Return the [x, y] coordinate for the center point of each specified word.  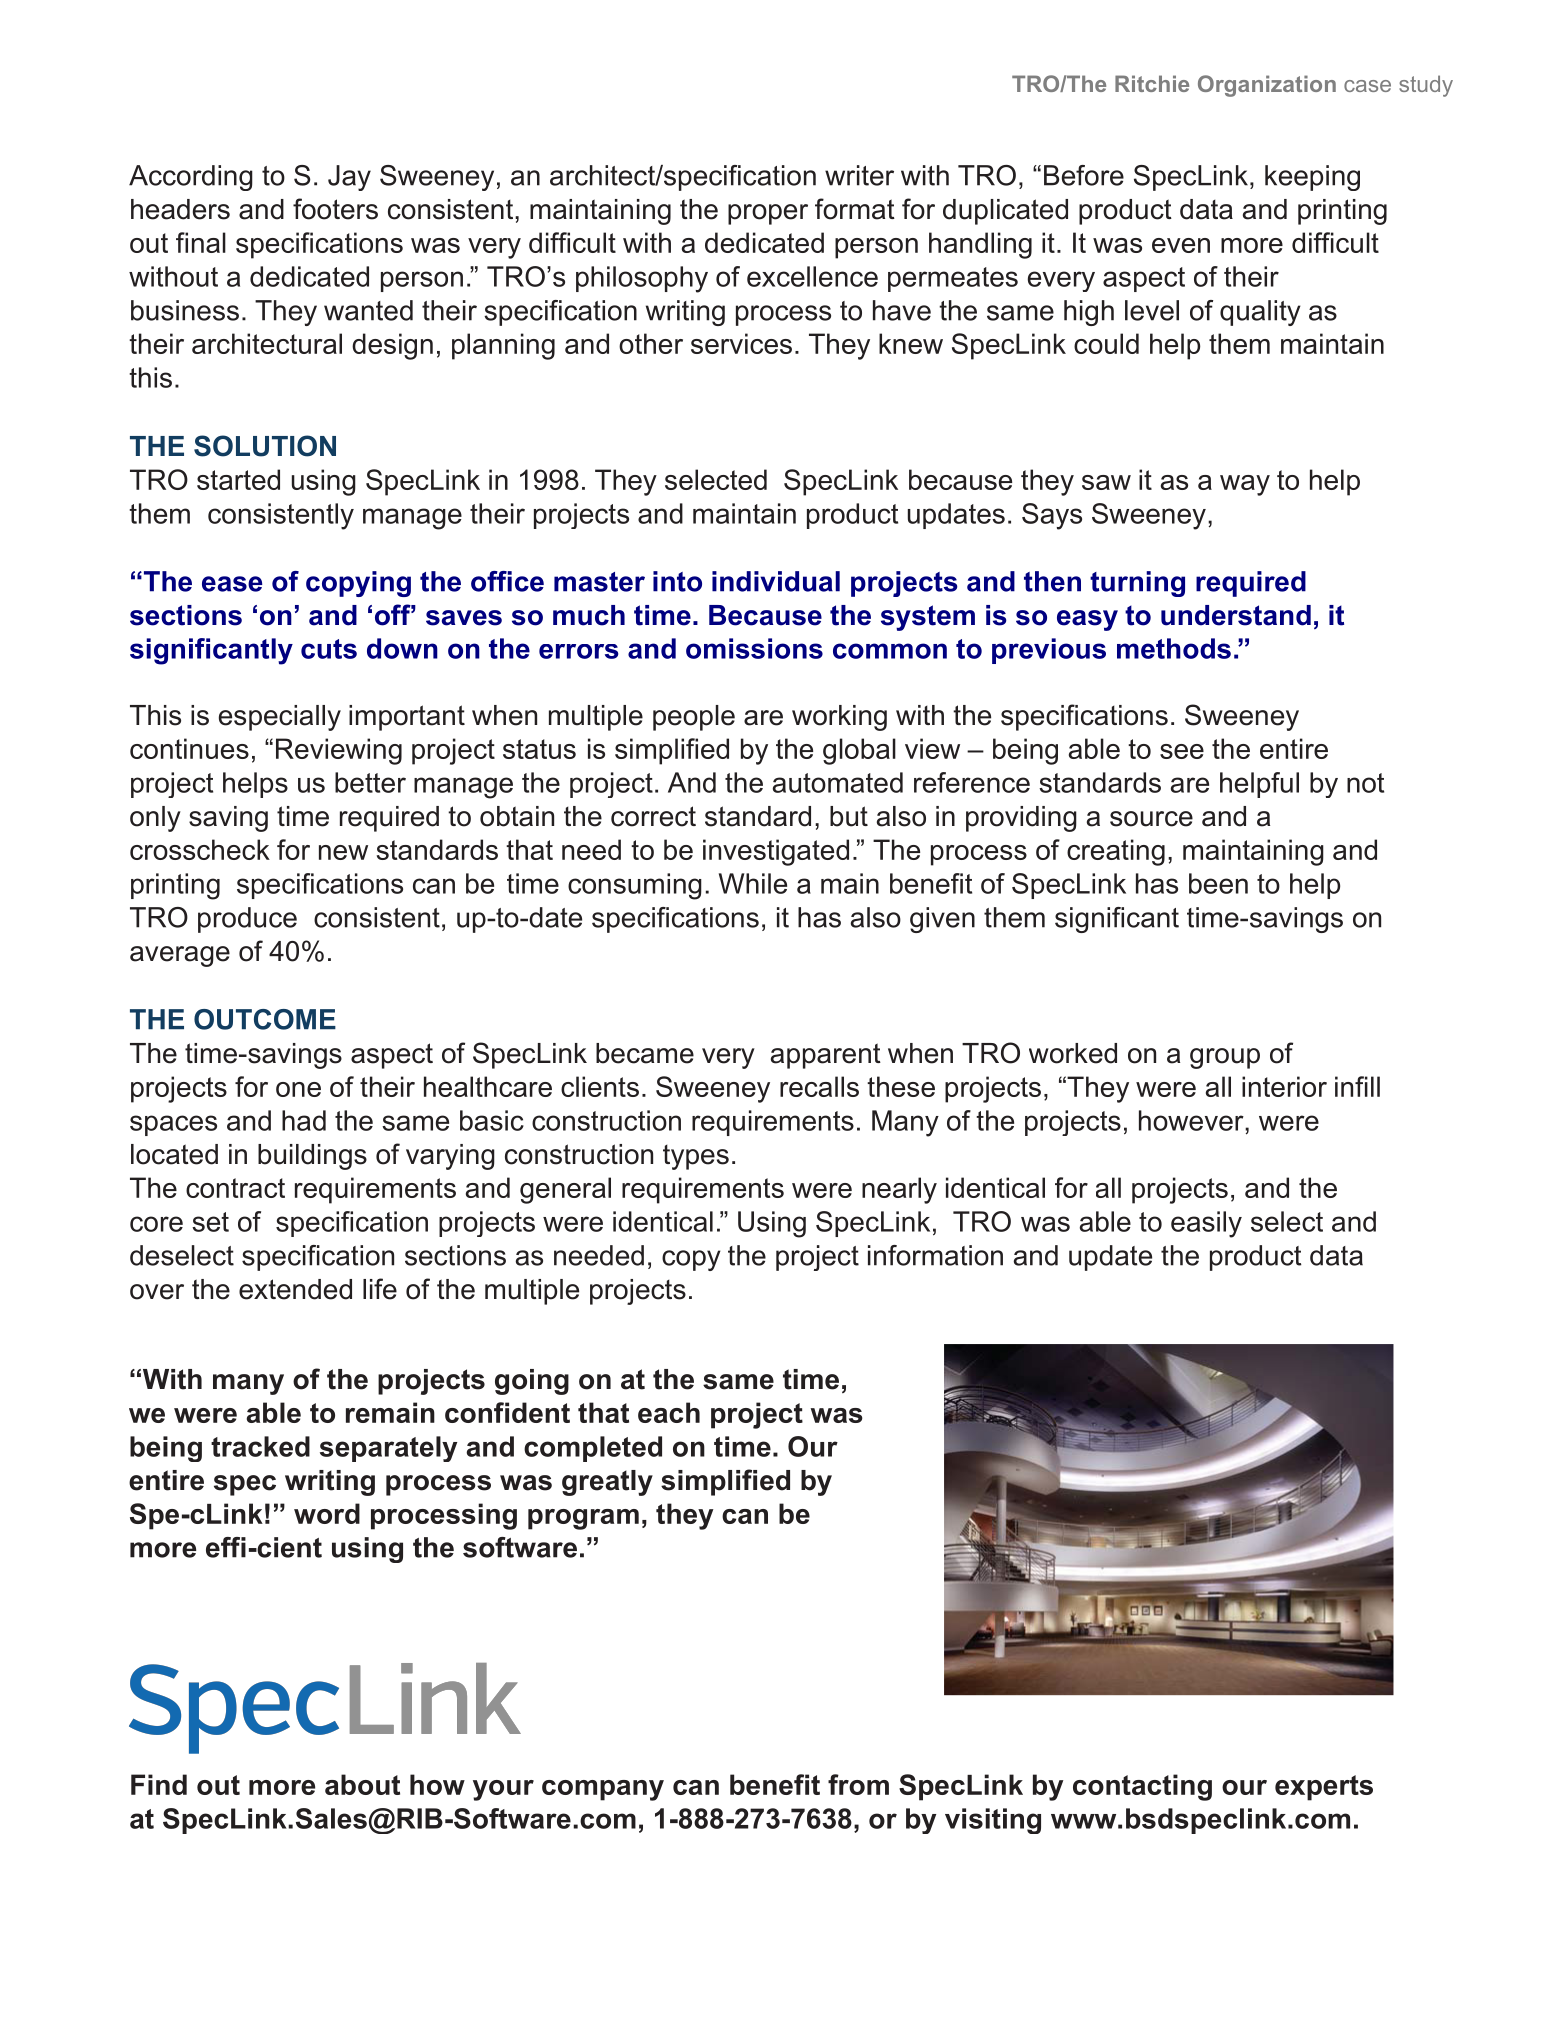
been [1218, 883]
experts [1324, 1788]
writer [859, 175]
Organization [1267, 86]
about [362, 1784]
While [753, 883]
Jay [349, 178]
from [858, 1784]
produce [247, 920]
